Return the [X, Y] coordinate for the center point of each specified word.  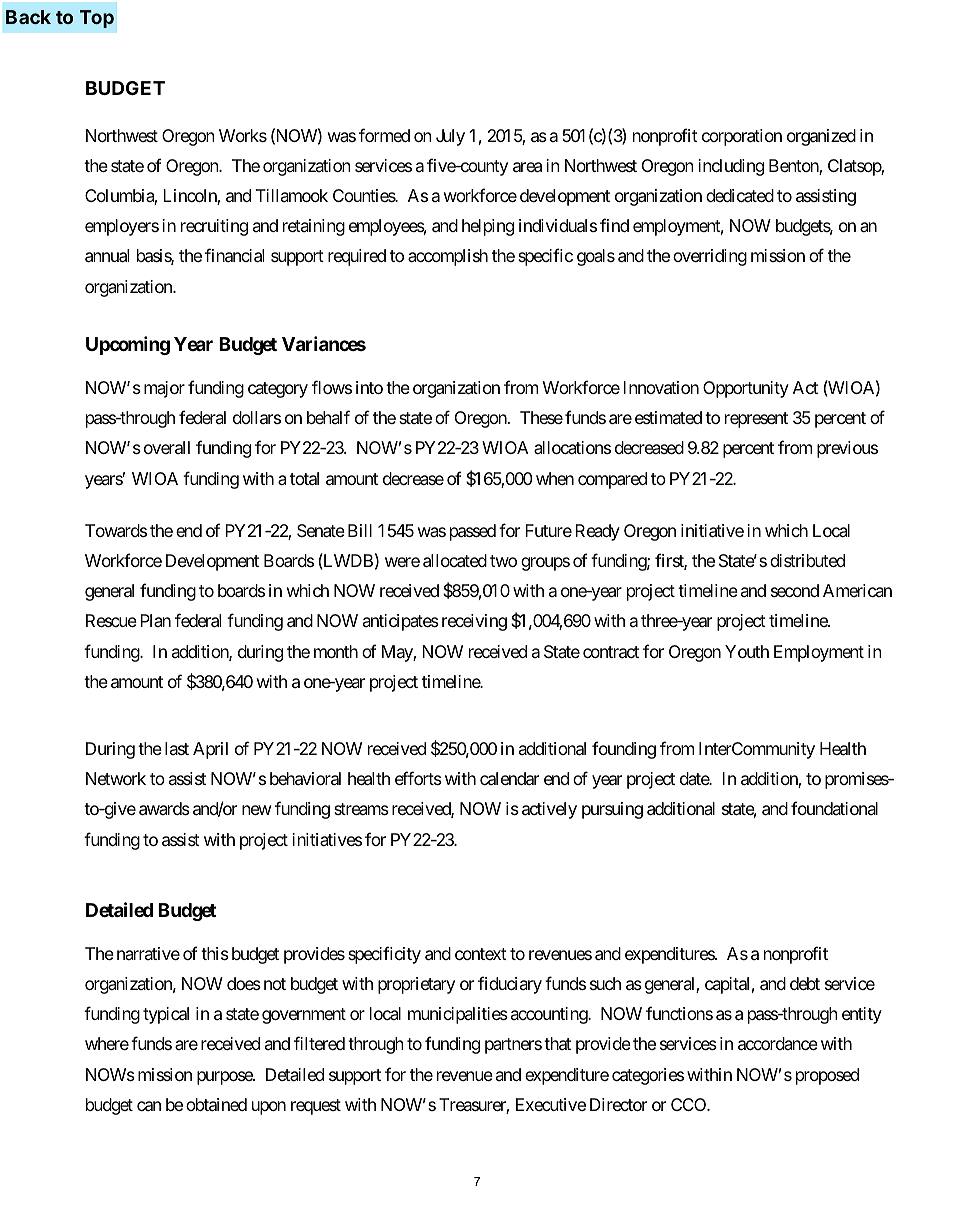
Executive [551, 1104]
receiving [474, 622]
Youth [747, 651]
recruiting [214, 227]
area [527, 167]
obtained [216, 1104]
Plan [155, 620]
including [731, 167]
